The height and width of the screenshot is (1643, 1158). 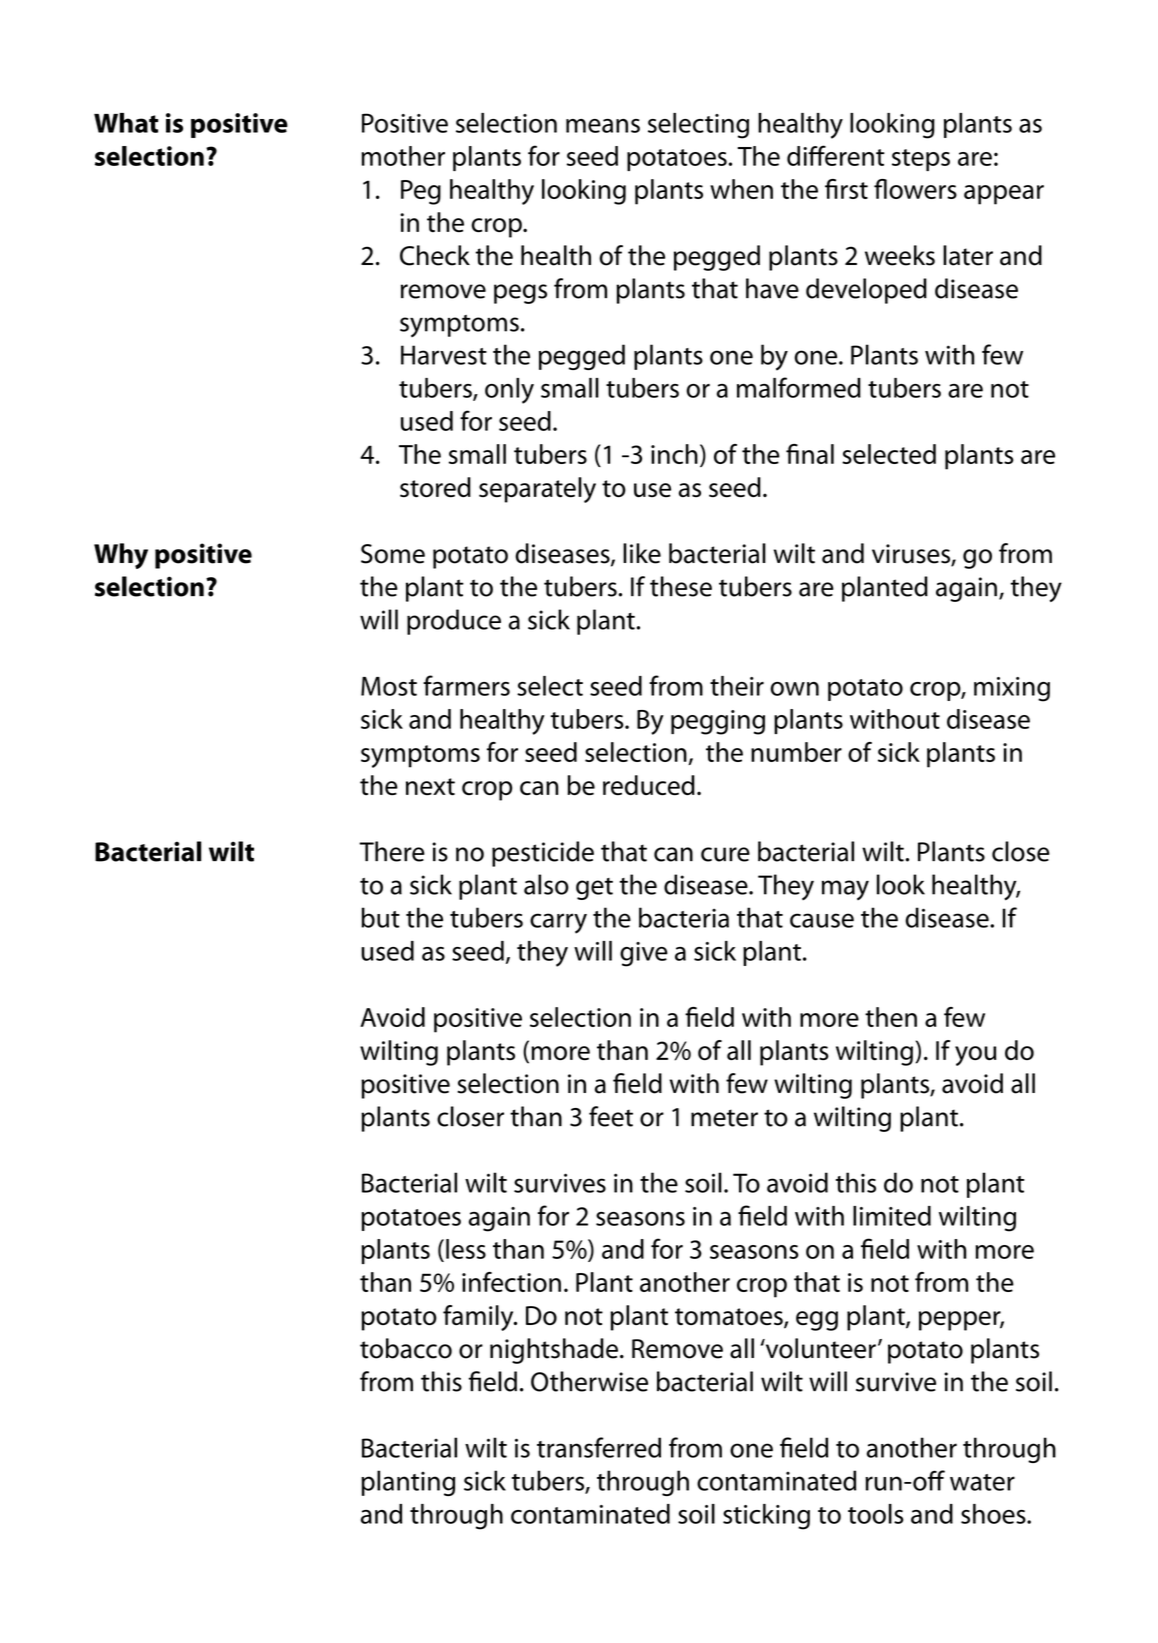 What do you see at coordinates (603, 126) in the screenshot?
I see `means` at bounding box center [603, 126].
